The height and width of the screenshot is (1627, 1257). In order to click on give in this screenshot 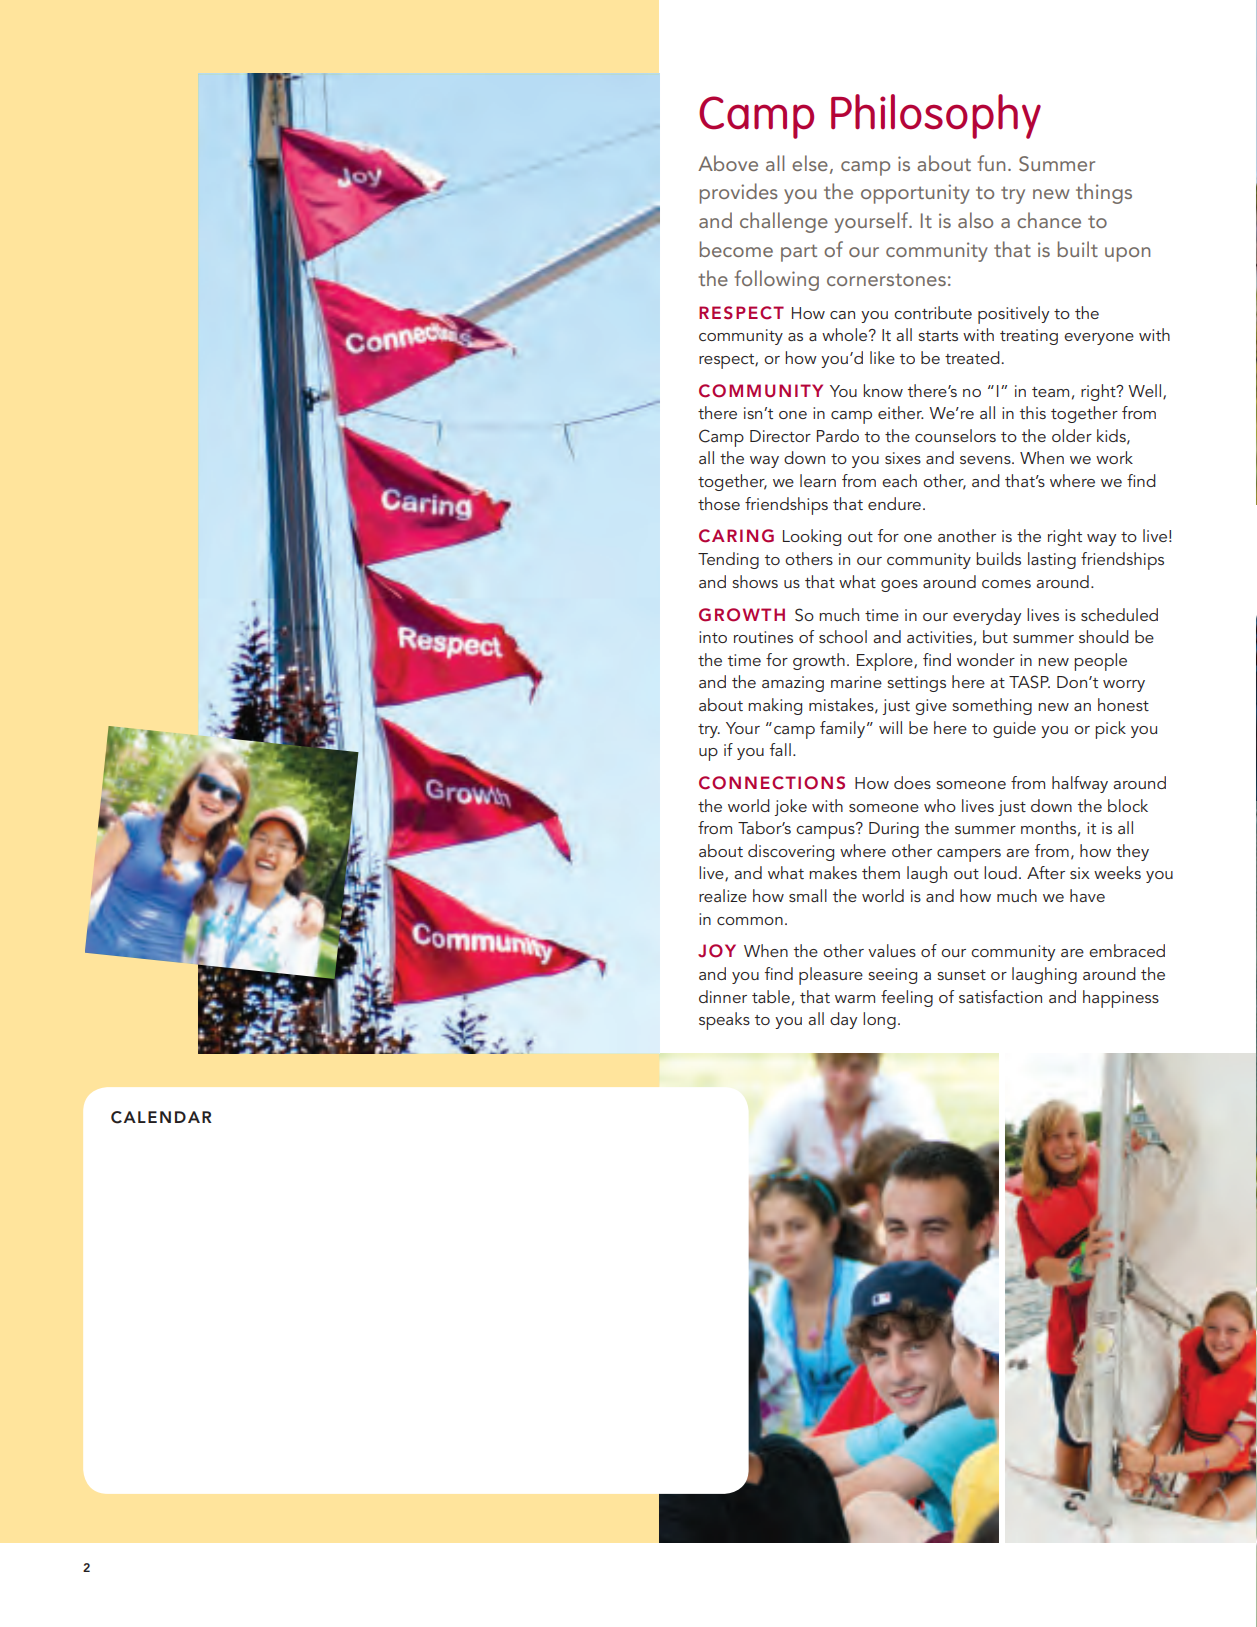, I will do `click(931, 707)`.
